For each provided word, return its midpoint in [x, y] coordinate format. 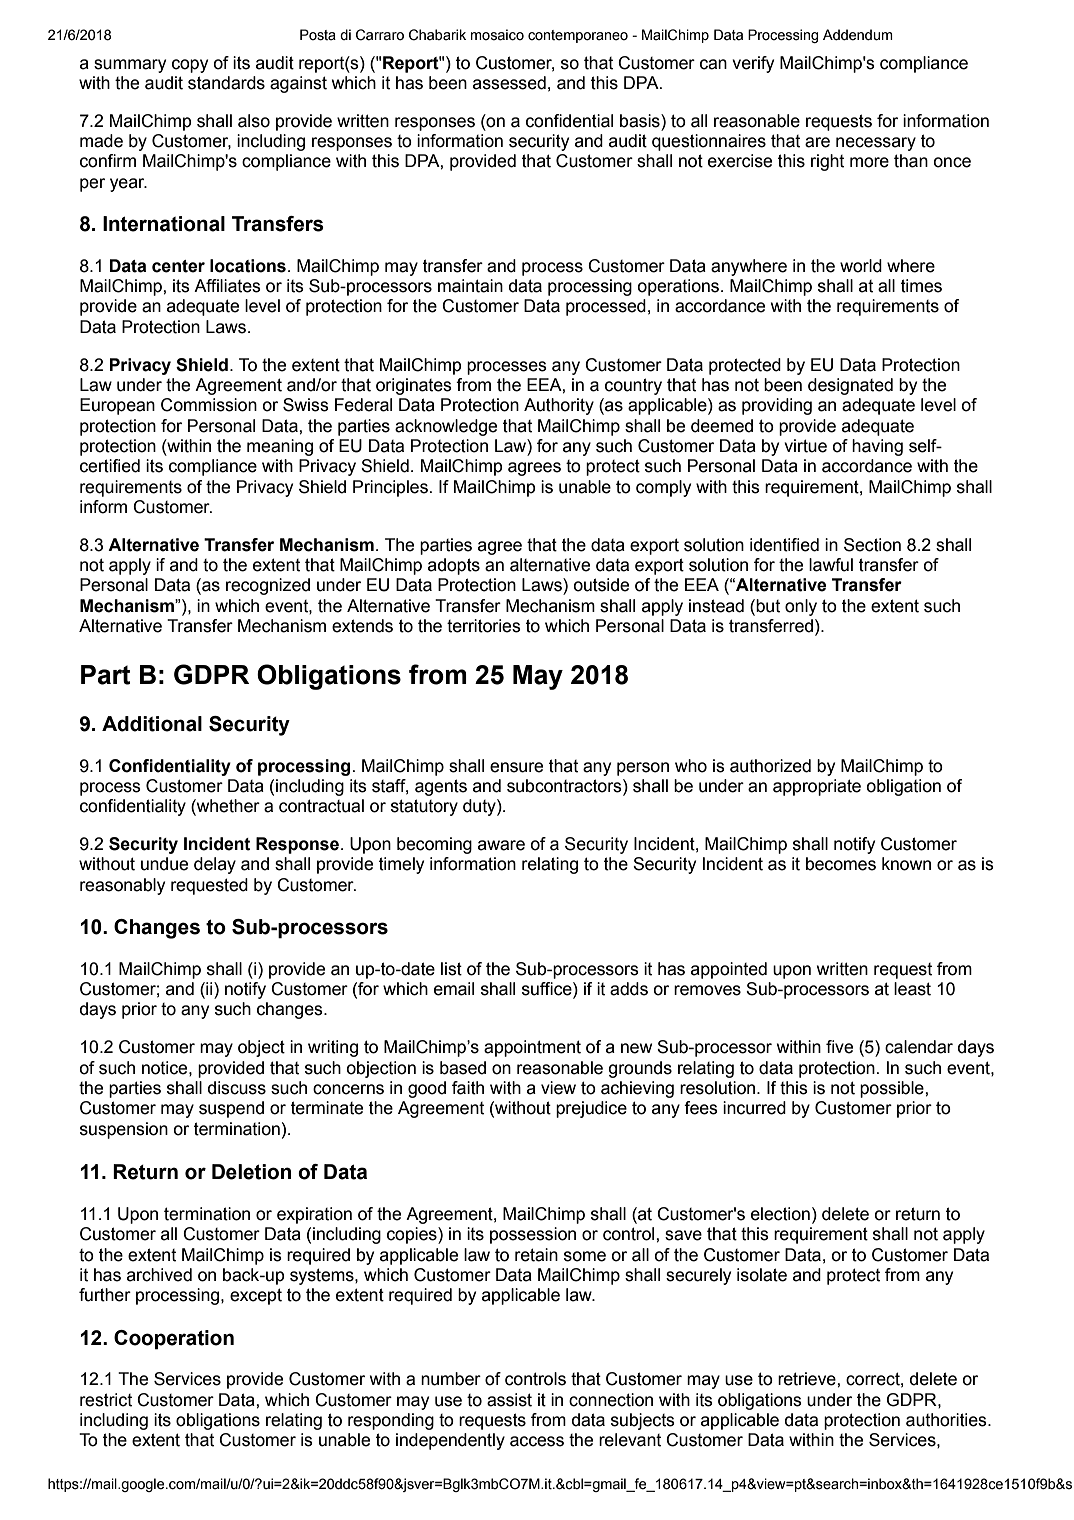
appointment [532, 1048]
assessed [509, 83]
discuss [237, 1088]
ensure [516, 767]
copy [190, 66]
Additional [152, 724]
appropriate [817, 787]
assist [509, 1400]
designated [850, 386]
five [839, 1047]
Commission [209, 405]
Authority [559, 406]
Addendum [858, 35]
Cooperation [174, 1340]
